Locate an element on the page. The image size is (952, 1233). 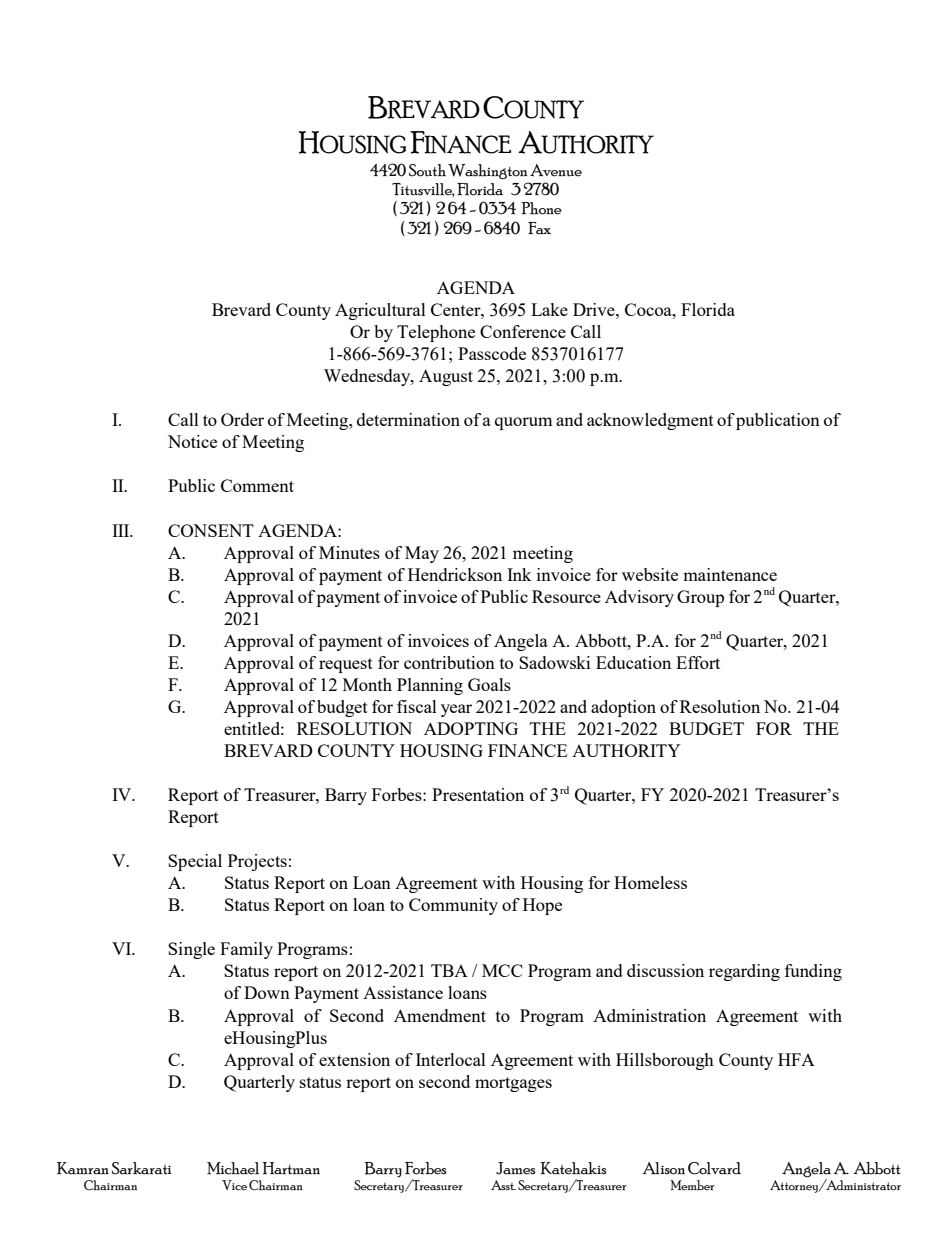
Avenue is located at coordinates (556, 170).
